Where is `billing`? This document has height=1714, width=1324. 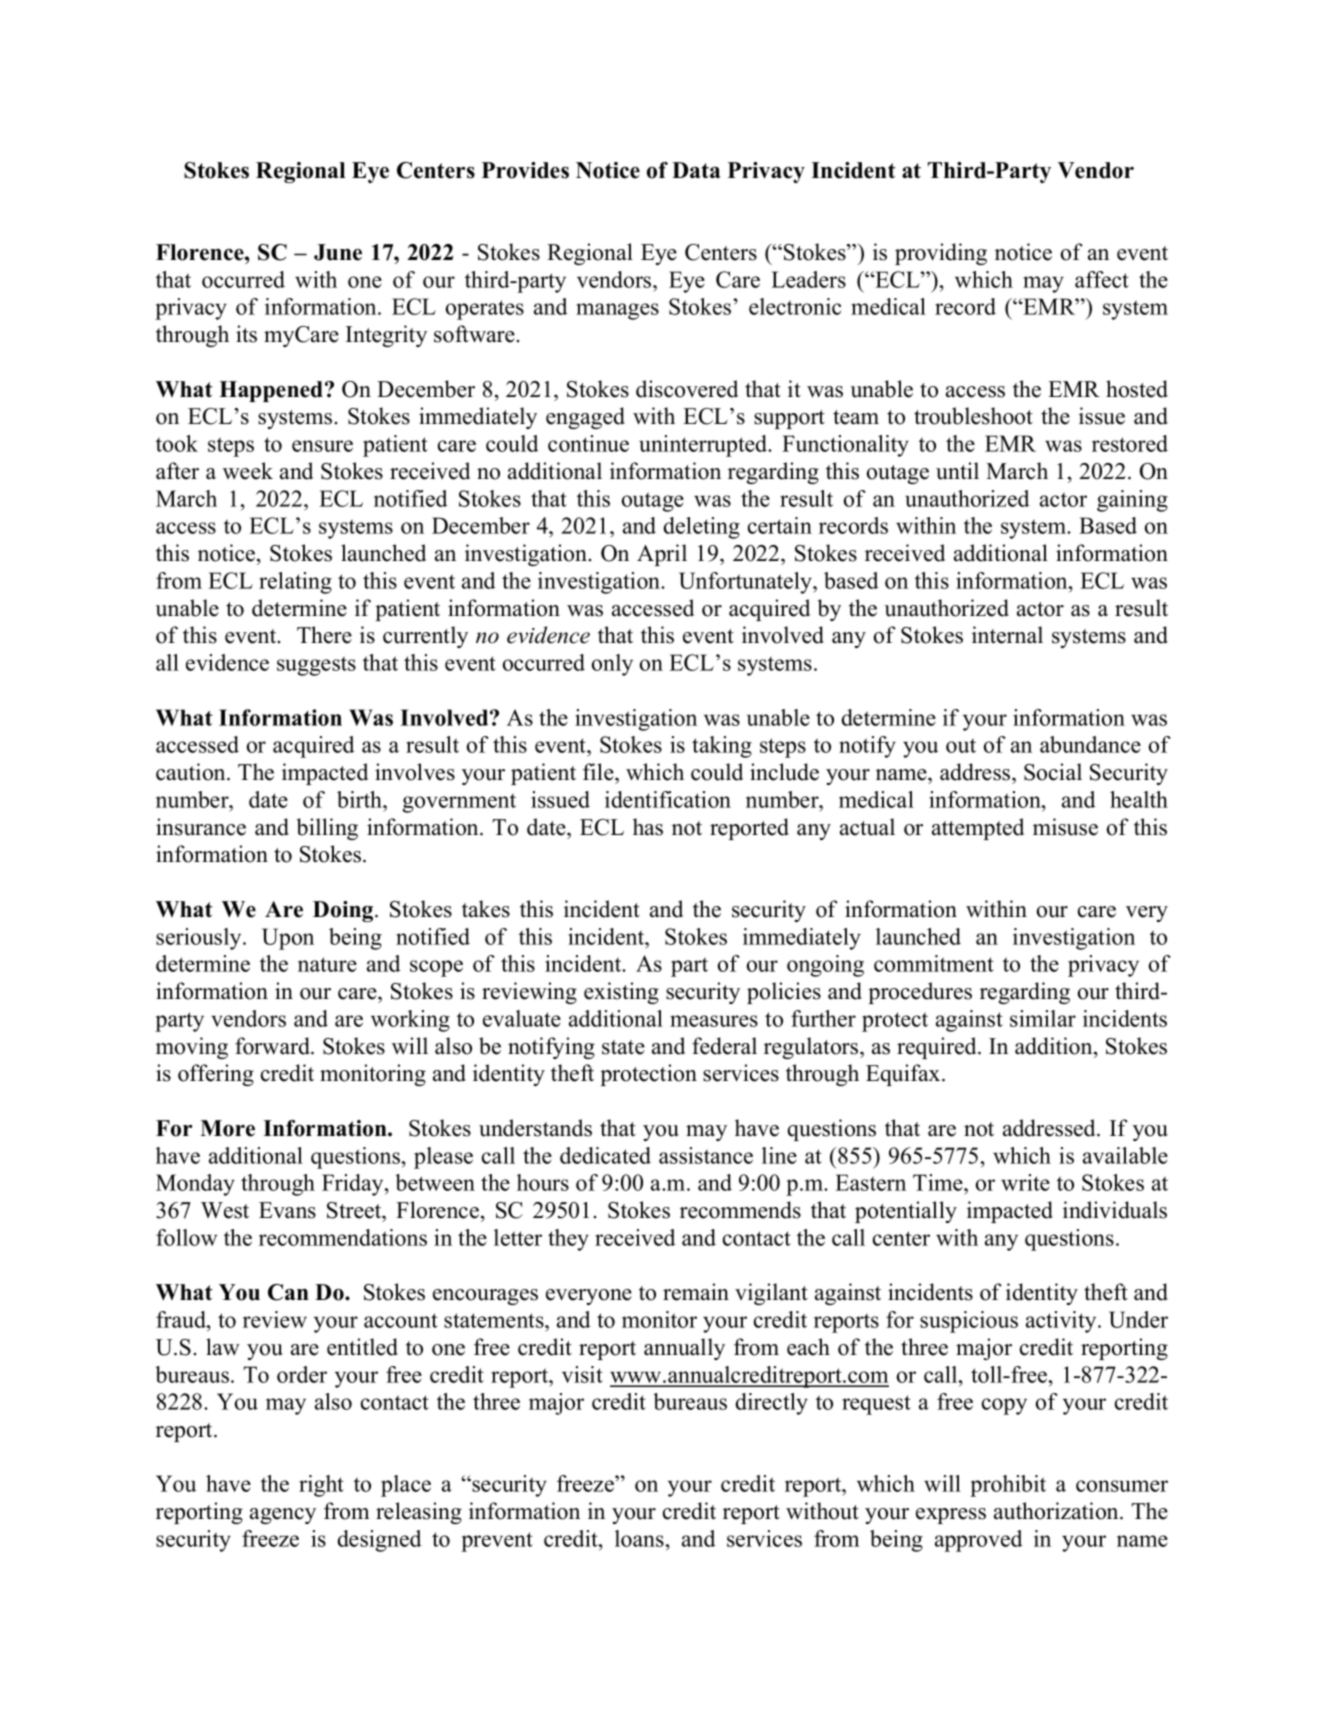
billing is located at coordinates (327, 829).
